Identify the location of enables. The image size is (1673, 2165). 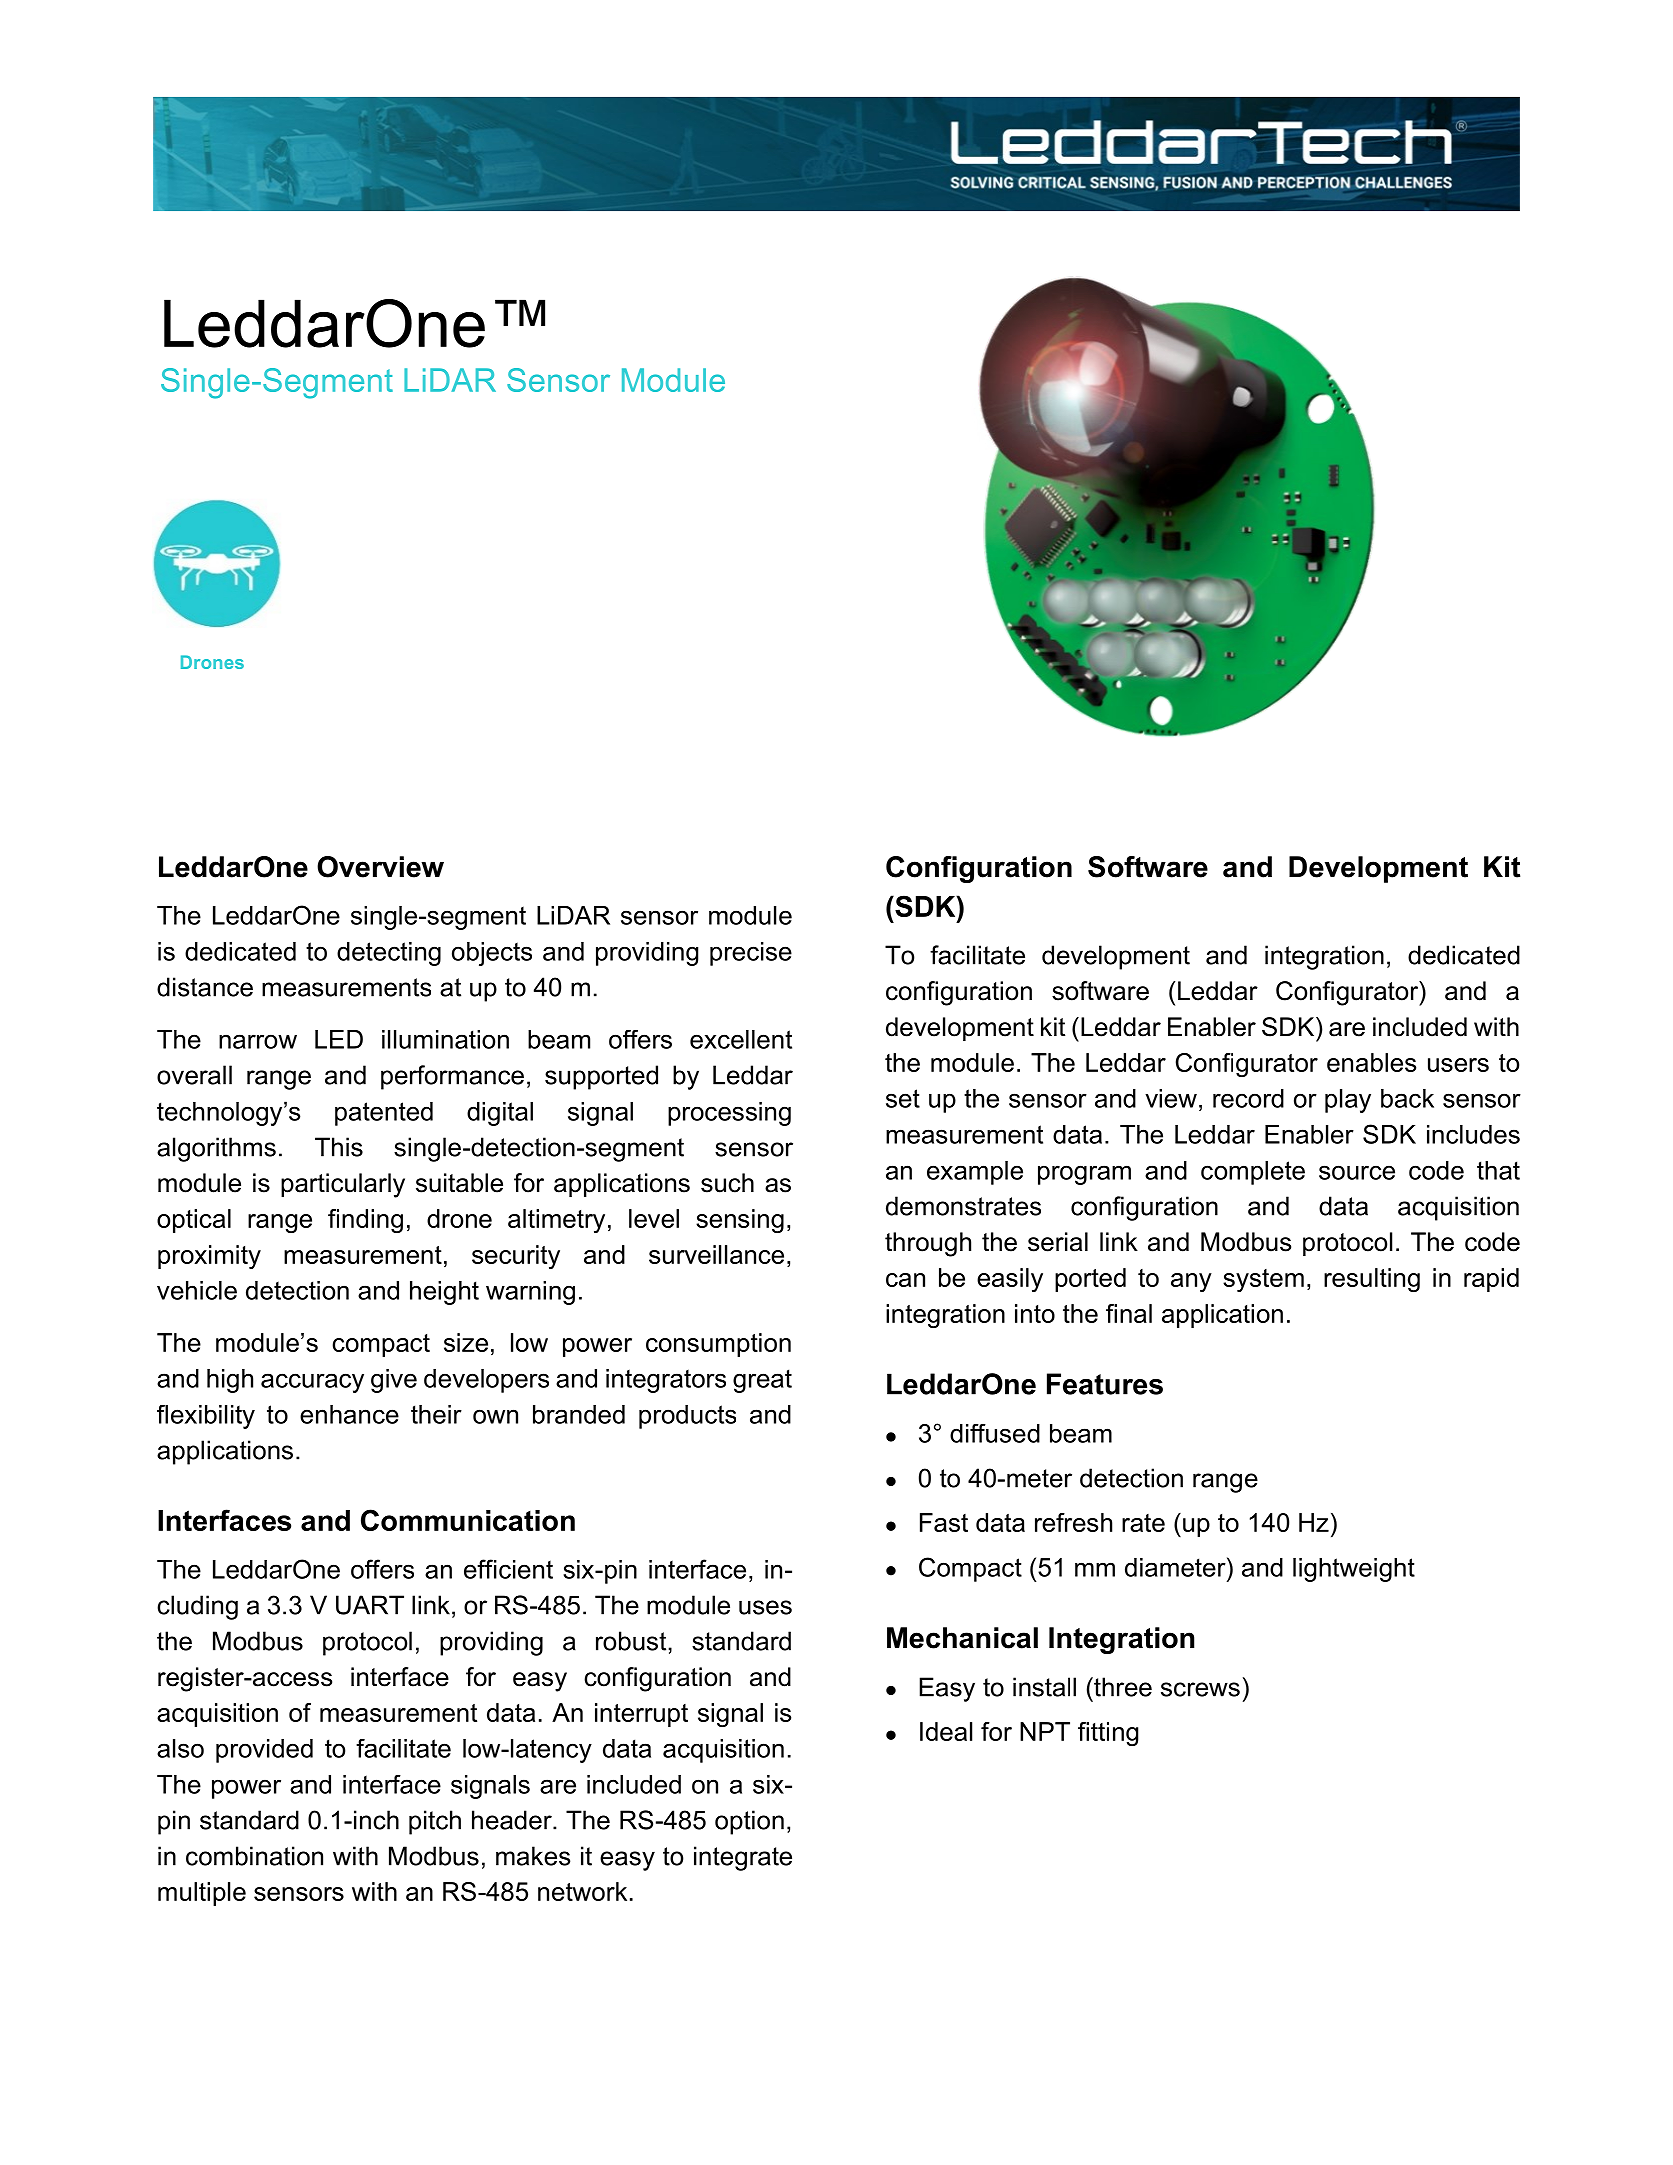
(1371, 1062).
